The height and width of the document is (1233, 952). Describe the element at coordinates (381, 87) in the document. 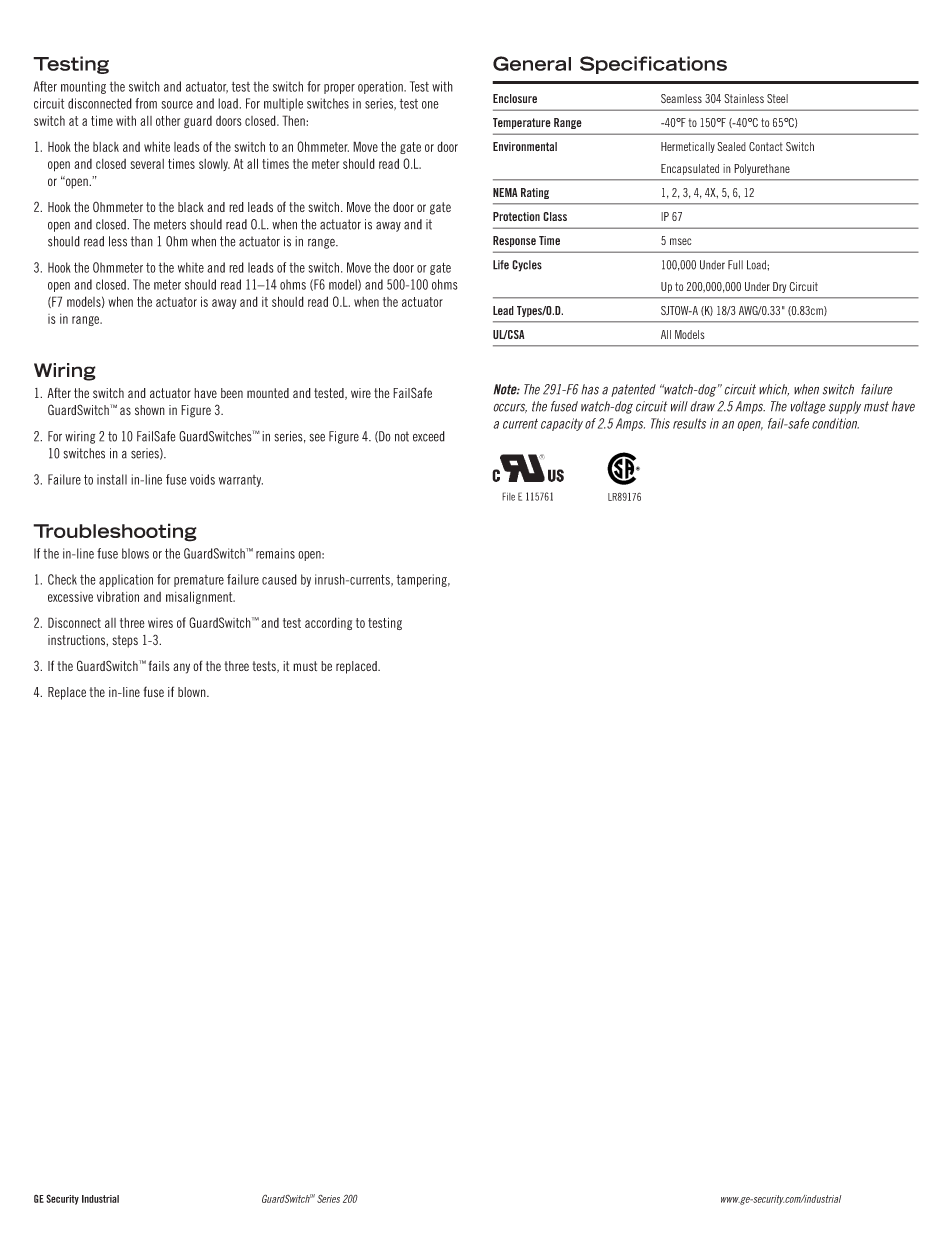

I see `operation` at that location.
